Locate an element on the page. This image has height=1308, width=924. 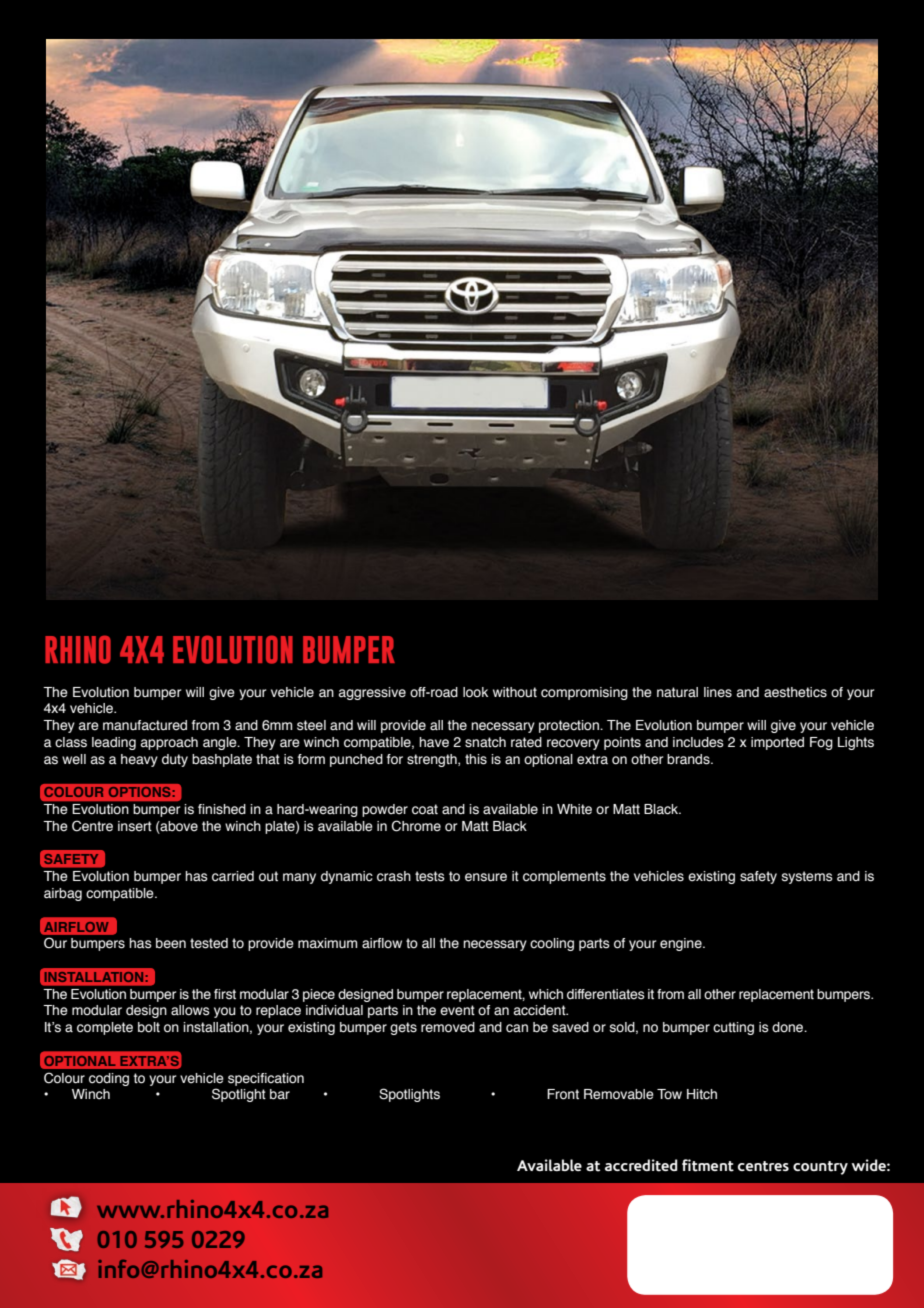
bar is located at coordinates (280, 1094).
